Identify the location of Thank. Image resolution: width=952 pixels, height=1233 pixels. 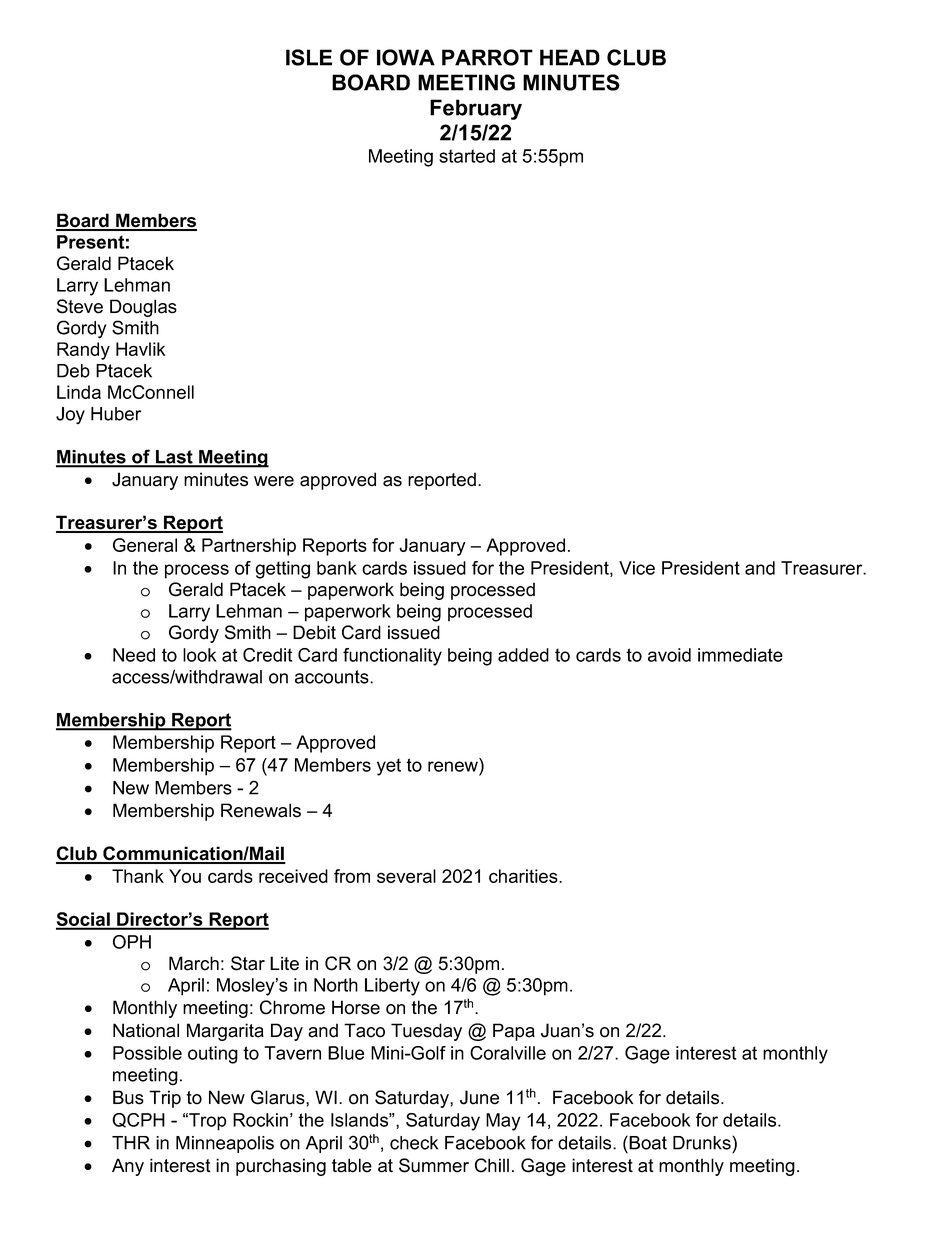
(138, 876).
